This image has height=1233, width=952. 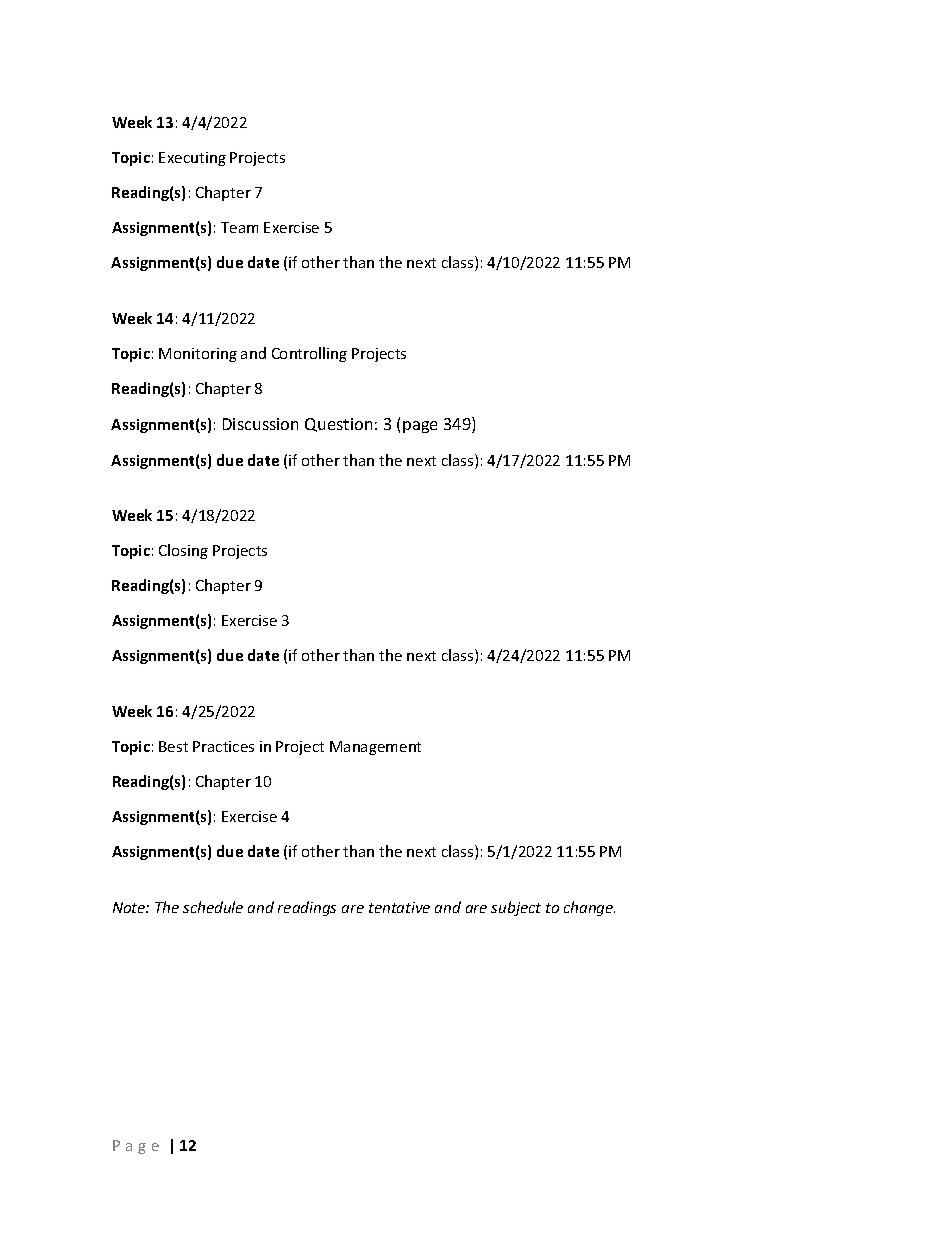 What do you see at coordinates (223, 746) in the image?
I see `Practices` at bounding box center [223, 746].
